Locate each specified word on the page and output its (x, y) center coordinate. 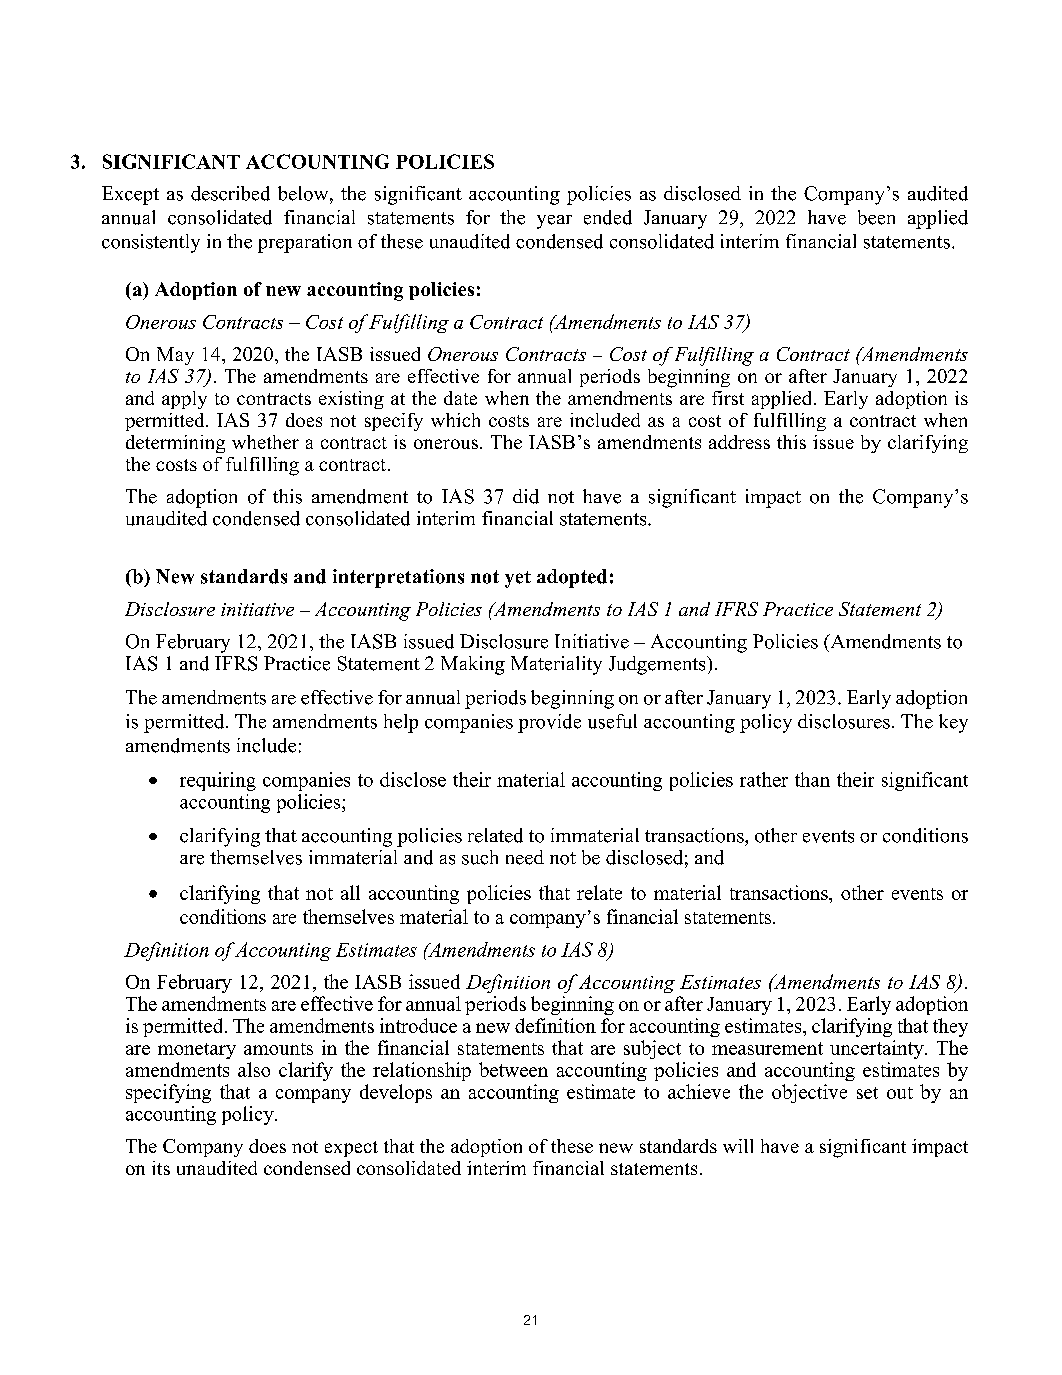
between (513, 1069)
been (876, 217)
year (554, 222)
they (950, 1027)
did (526, 496)
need (525, 857)
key (953, 723)
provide (549, 723)
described (230, 193)
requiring (218, 781)
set (867, 1093)
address (739, 442)
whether (265, 442)
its (161, 1168)
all (350, 892)
